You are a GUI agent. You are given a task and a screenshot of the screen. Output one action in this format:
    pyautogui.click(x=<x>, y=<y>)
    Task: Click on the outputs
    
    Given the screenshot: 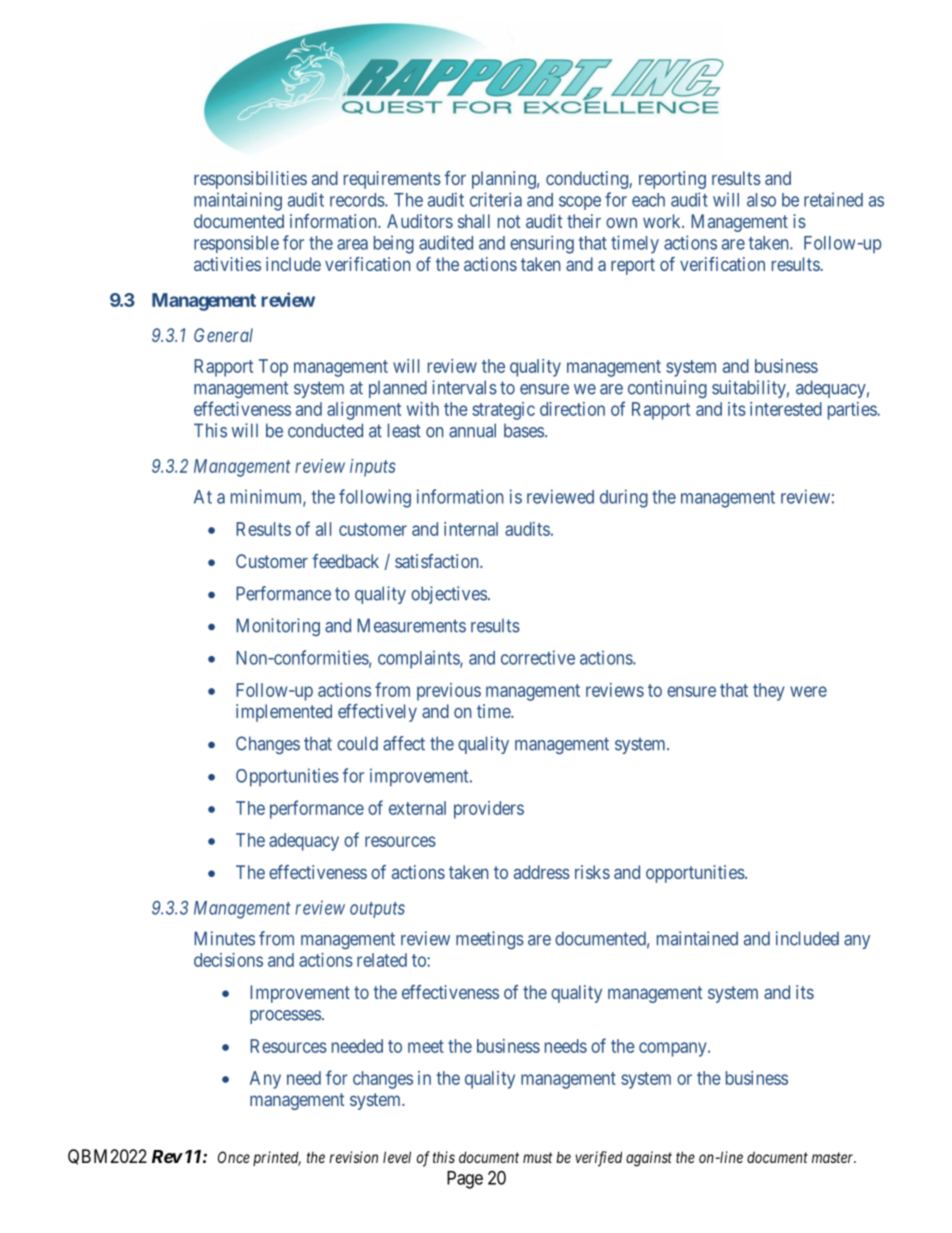 What is the action you would take?
    pyautogui.click(x=377, y=910)
